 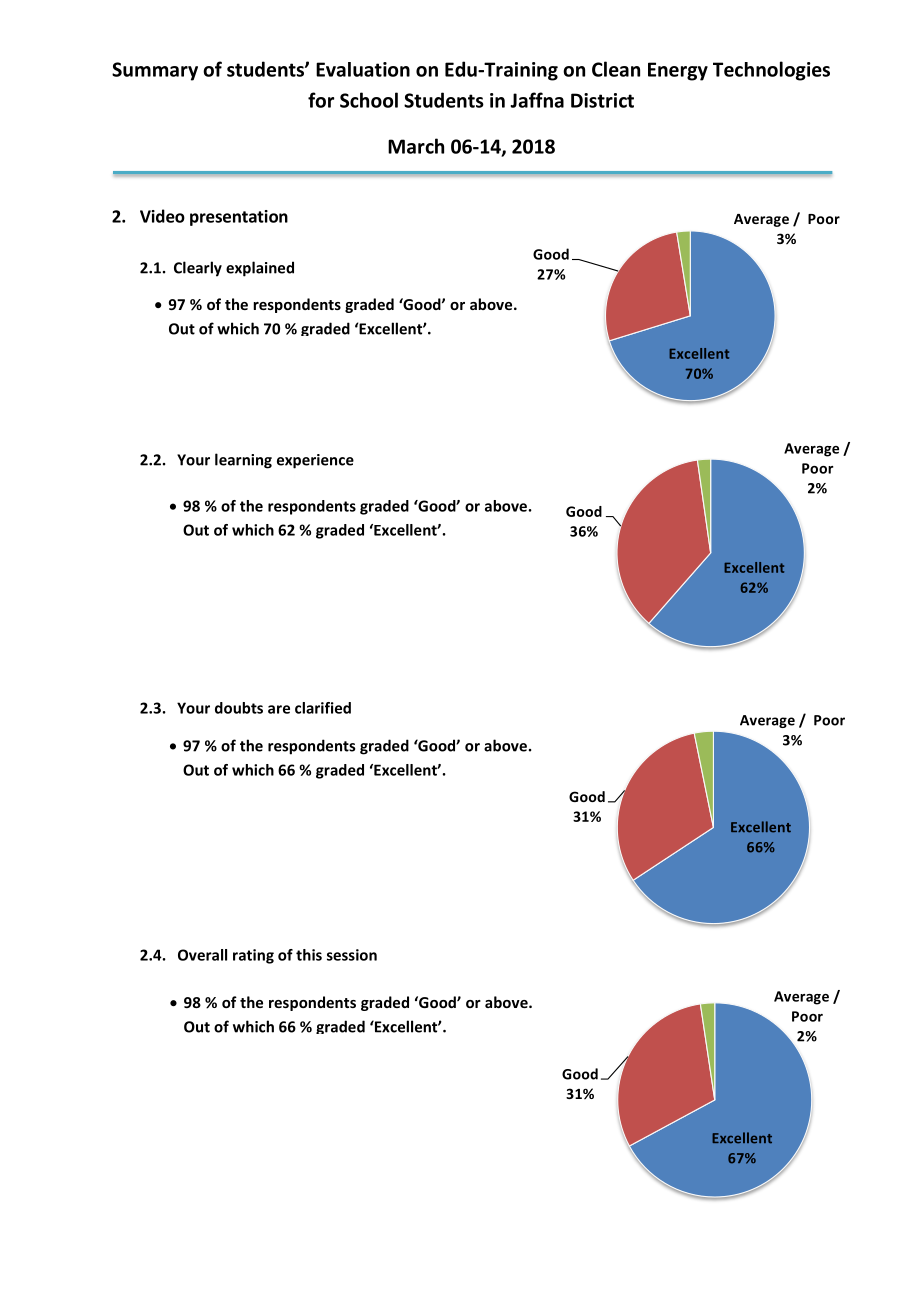 I want to click on doubts, so click(x=239, y=708).
